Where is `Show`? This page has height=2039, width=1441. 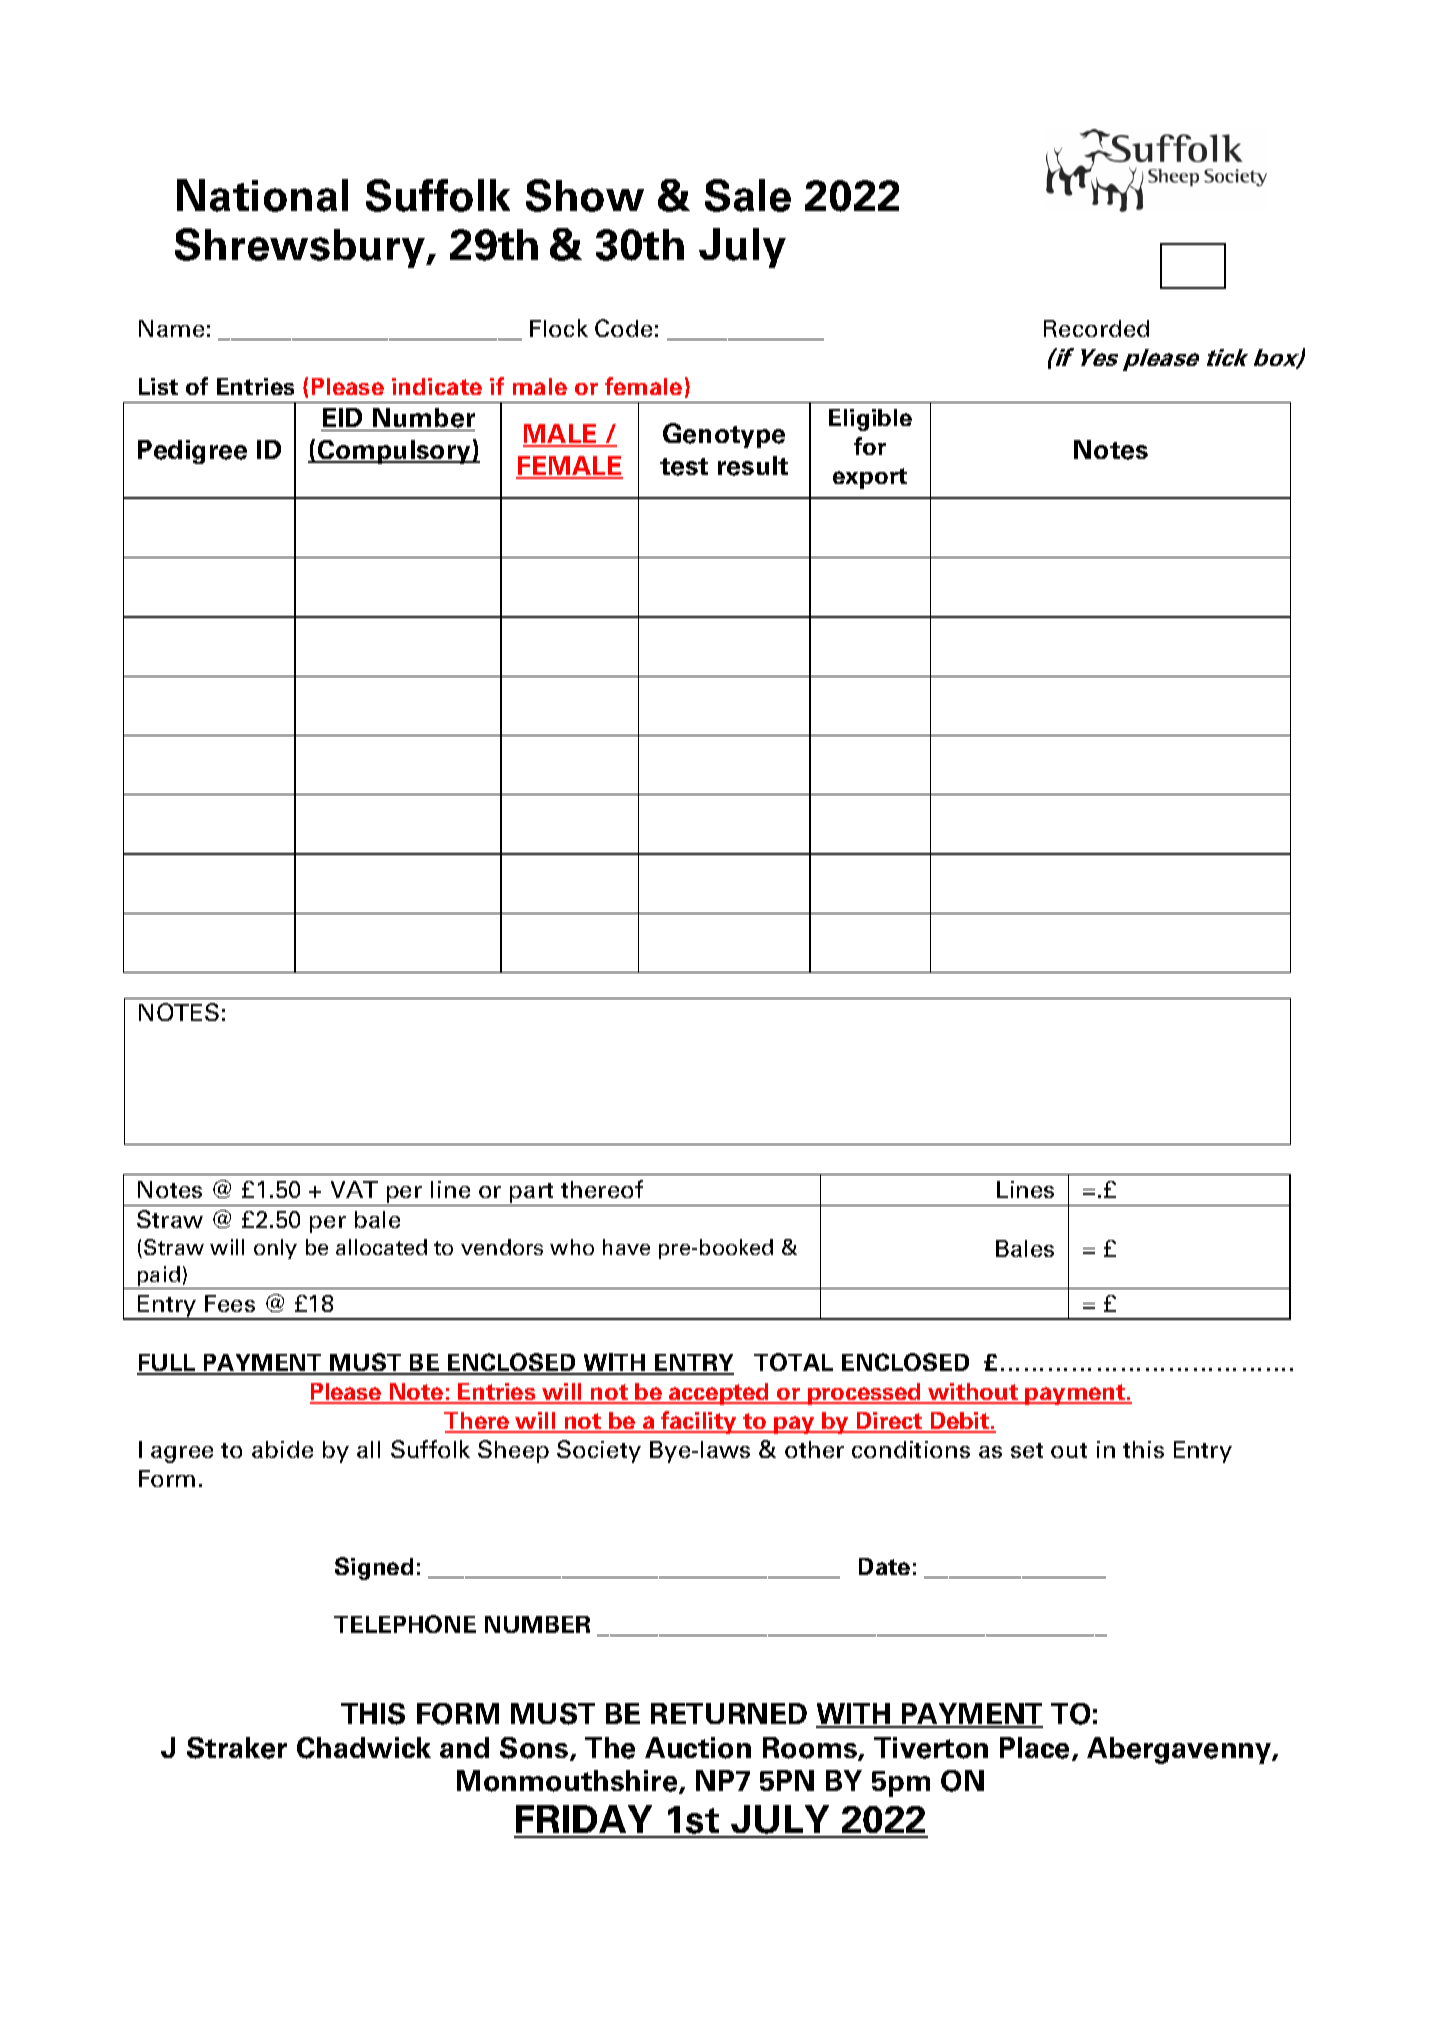 Show is located at coordinates (585, 195).
